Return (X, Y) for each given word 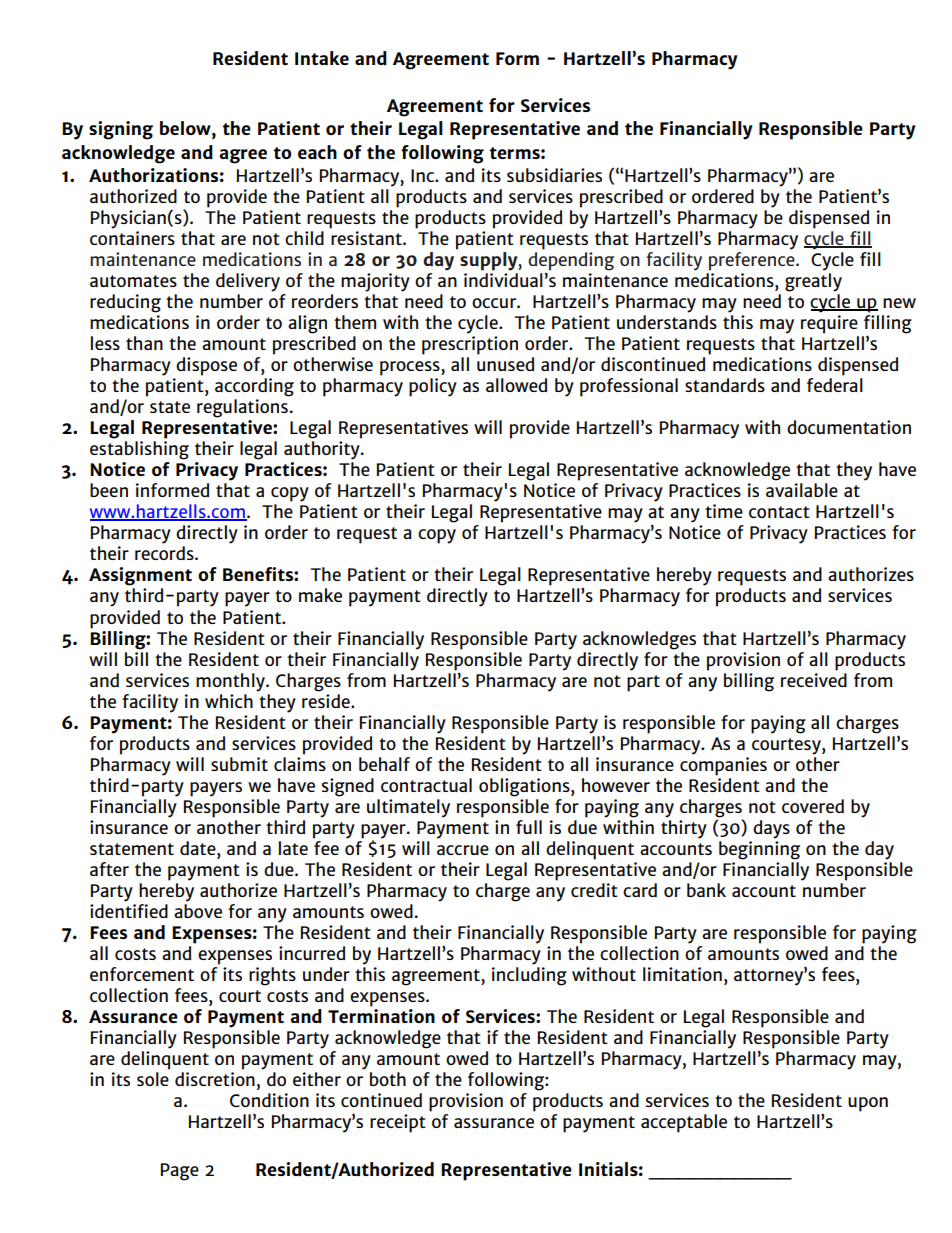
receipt (398, 1123)
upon (868, 1104)
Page (180, 1172)
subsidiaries (554, 175)
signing (121, 130)
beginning (759, 849)
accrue (463, 850)
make (320, 595)
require (829, 324)
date (199, 848)
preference (753, 260)
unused (505, 364)
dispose (206, 366)
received (814, 678)
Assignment (140, 576)
